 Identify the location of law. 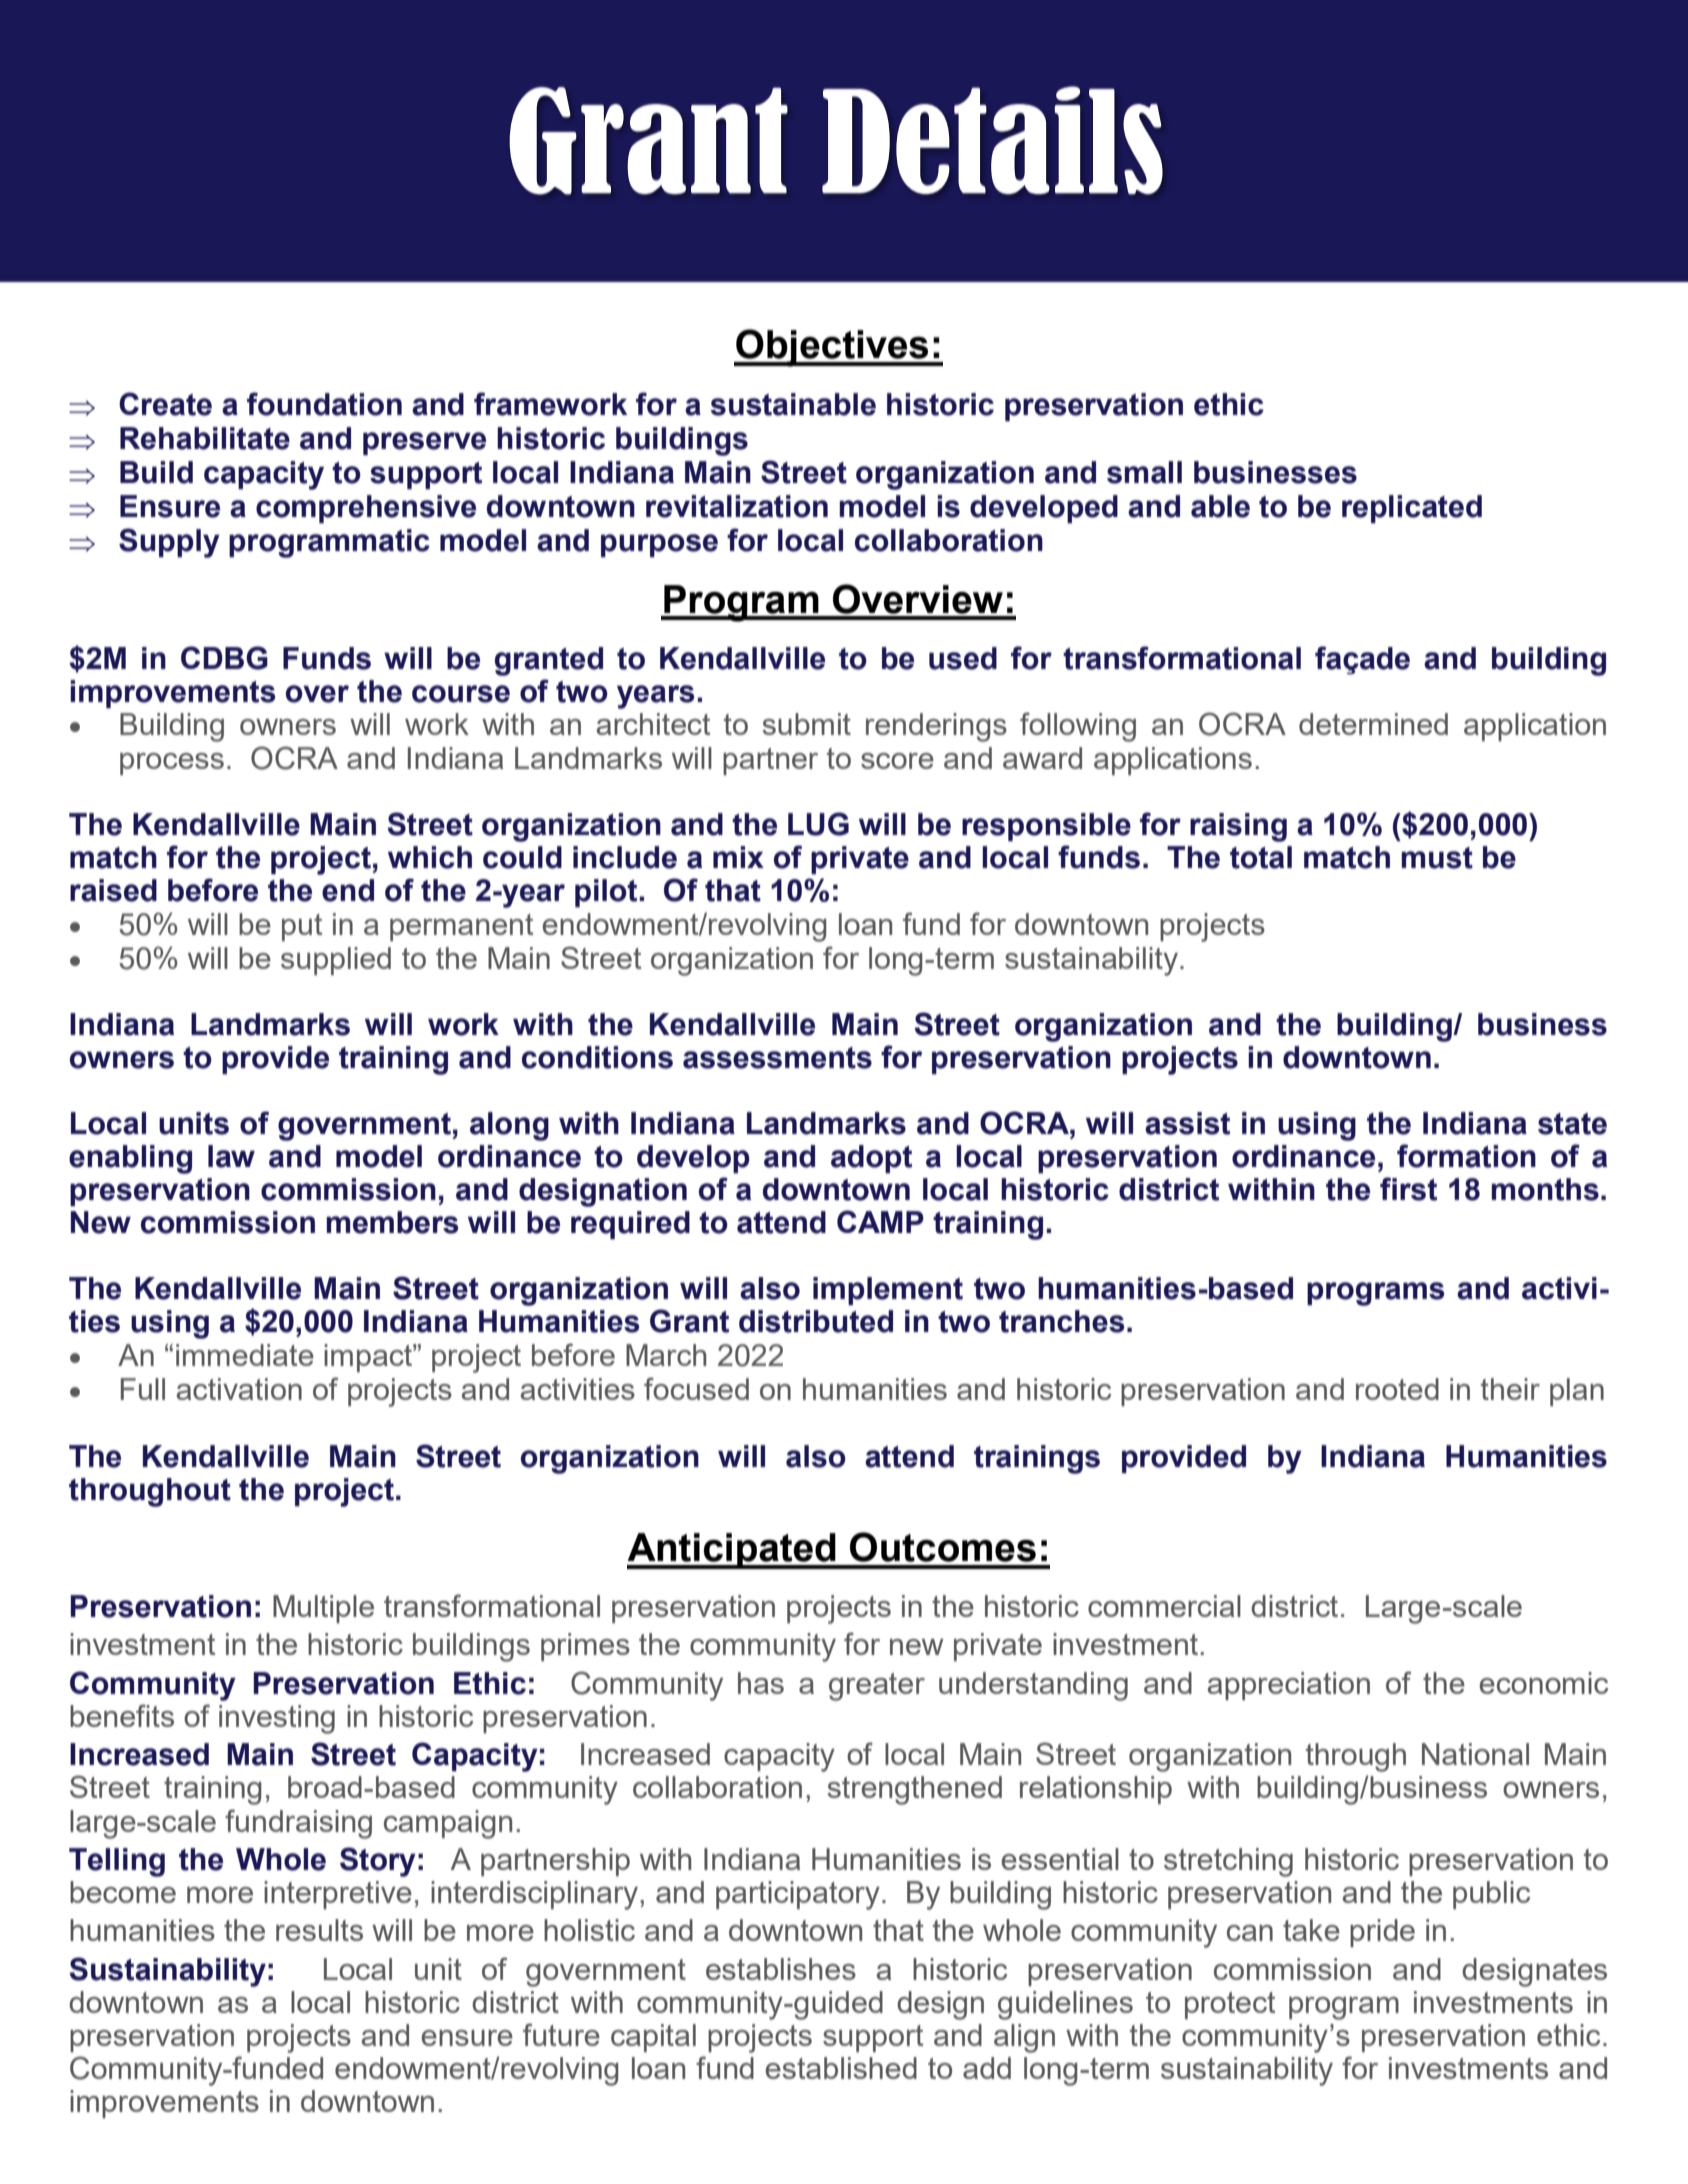
(231, 1156).
